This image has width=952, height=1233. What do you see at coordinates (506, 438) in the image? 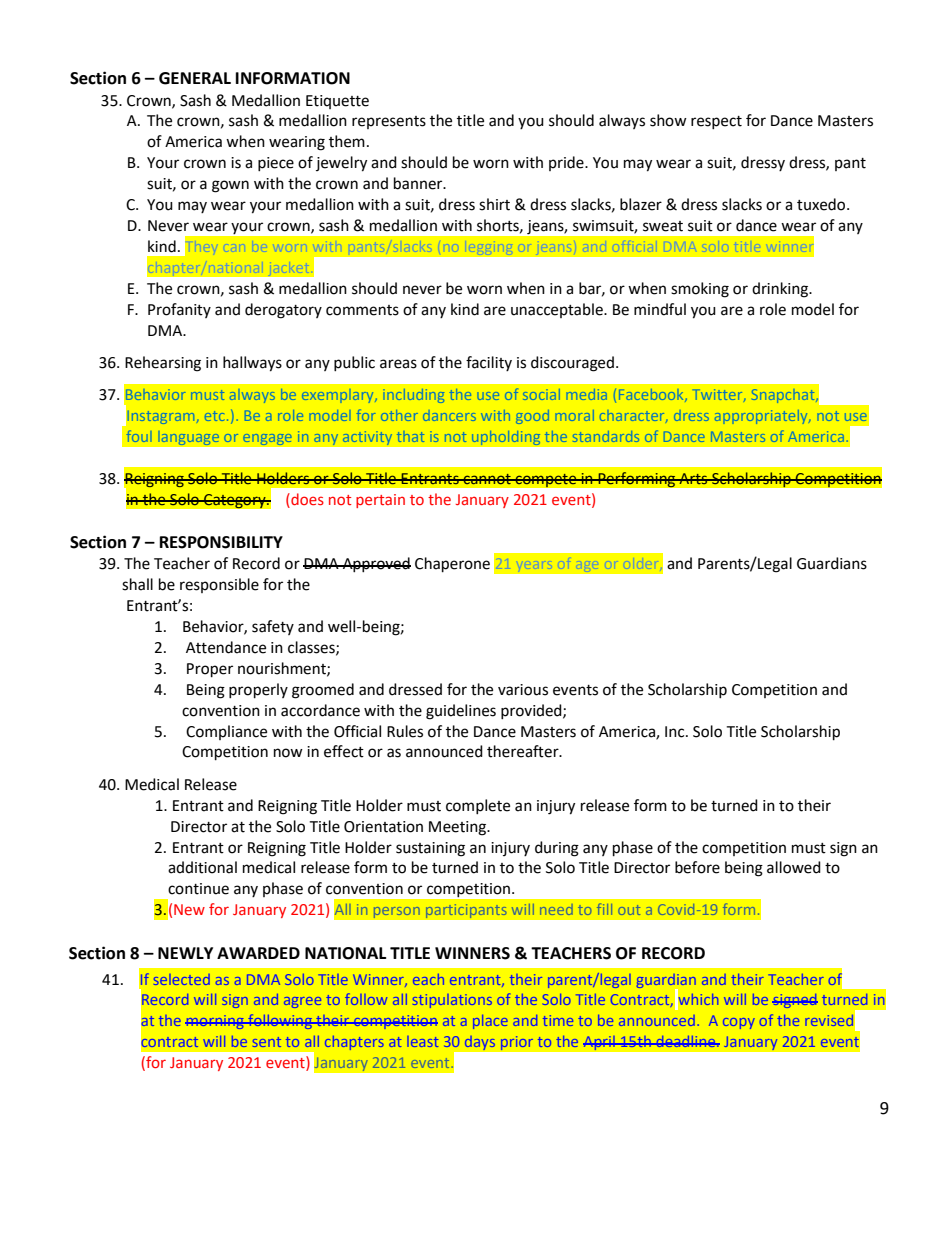
I see `upholding` at bounding box center [506, 438].
